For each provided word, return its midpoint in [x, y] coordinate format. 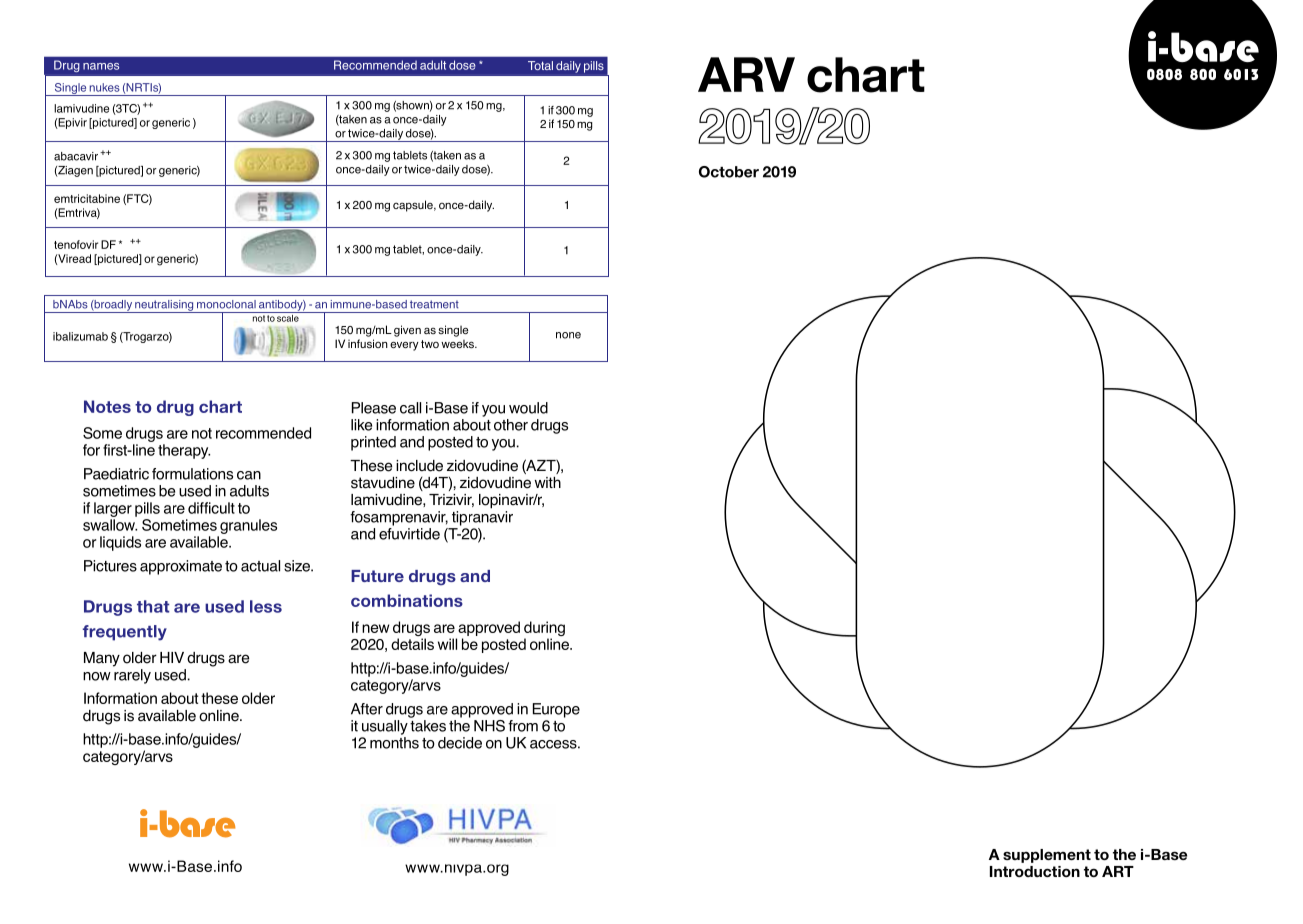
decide [460, 743]
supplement [1047, 856]
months [394, 743]
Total [540, 65]
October [729, 172]
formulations [192, 474]
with [548, 482]
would [528, 408]
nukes [105, 87]
